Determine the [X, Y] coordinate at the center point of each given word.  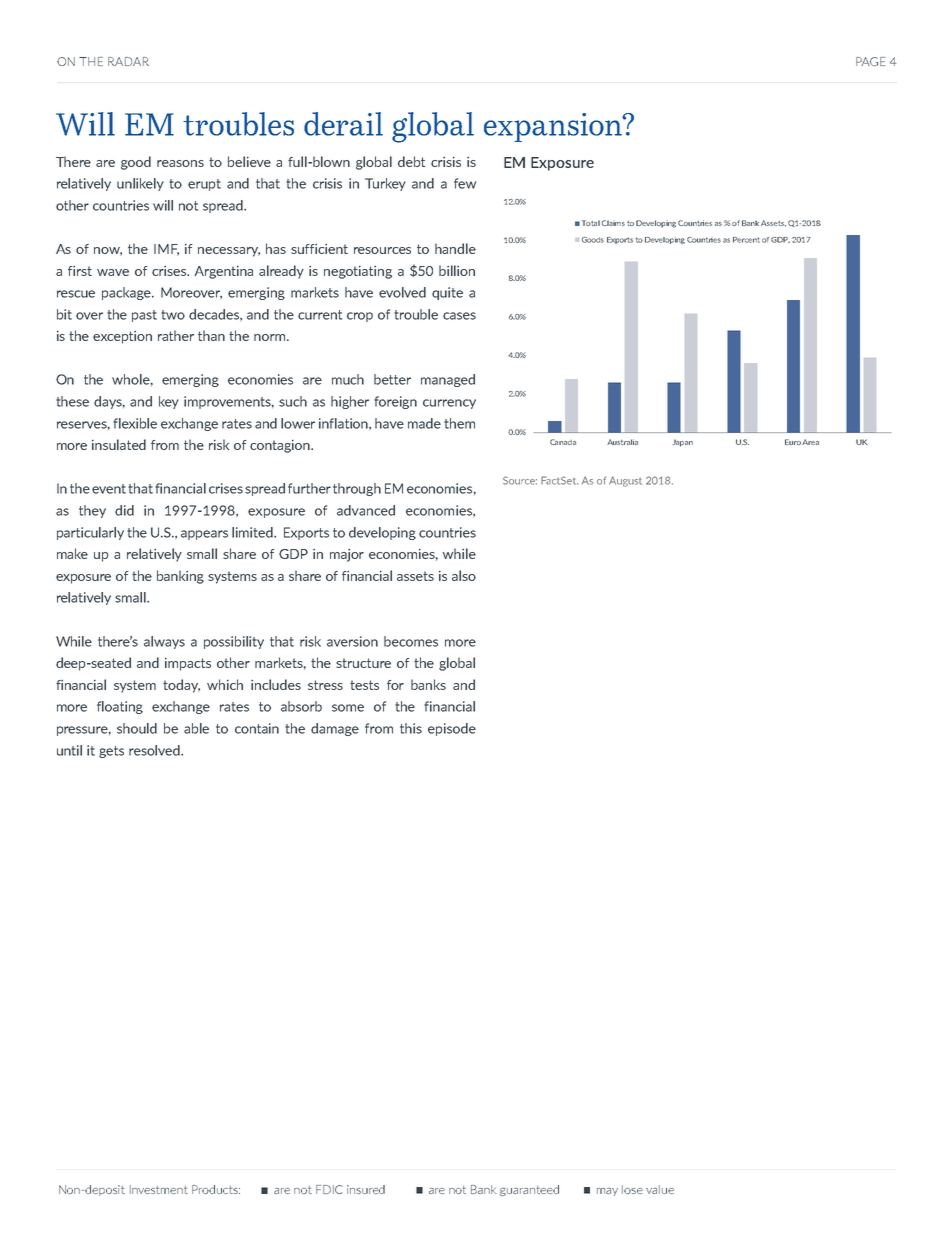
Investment [159, 1189]
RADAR [128, 61]
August [625, 481]
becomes [411, 641]
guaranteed [529, 1190]
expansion [554, 127]
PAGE [870, 61]
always [164, 642]
